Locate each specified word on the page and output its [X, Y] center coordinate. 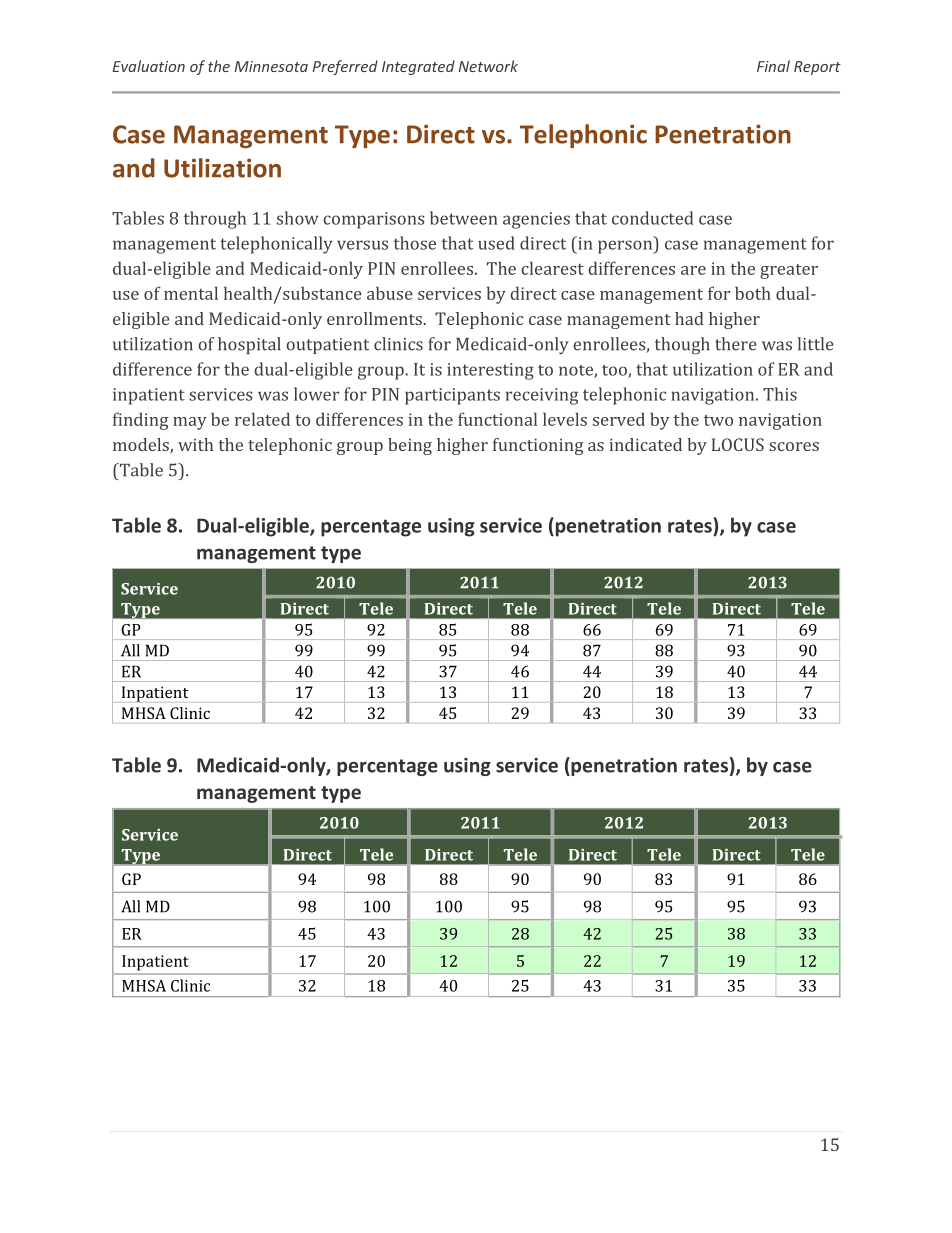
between [464, 218]
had [689, 318]
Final [773, 66]
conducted [652, 218]
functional [497, 419]
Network [488, 66]
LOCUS [738, 444]
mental [191, 293]
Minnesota [271, 66]
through [215, 220]
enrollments [375, 318]
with [195, 444]
